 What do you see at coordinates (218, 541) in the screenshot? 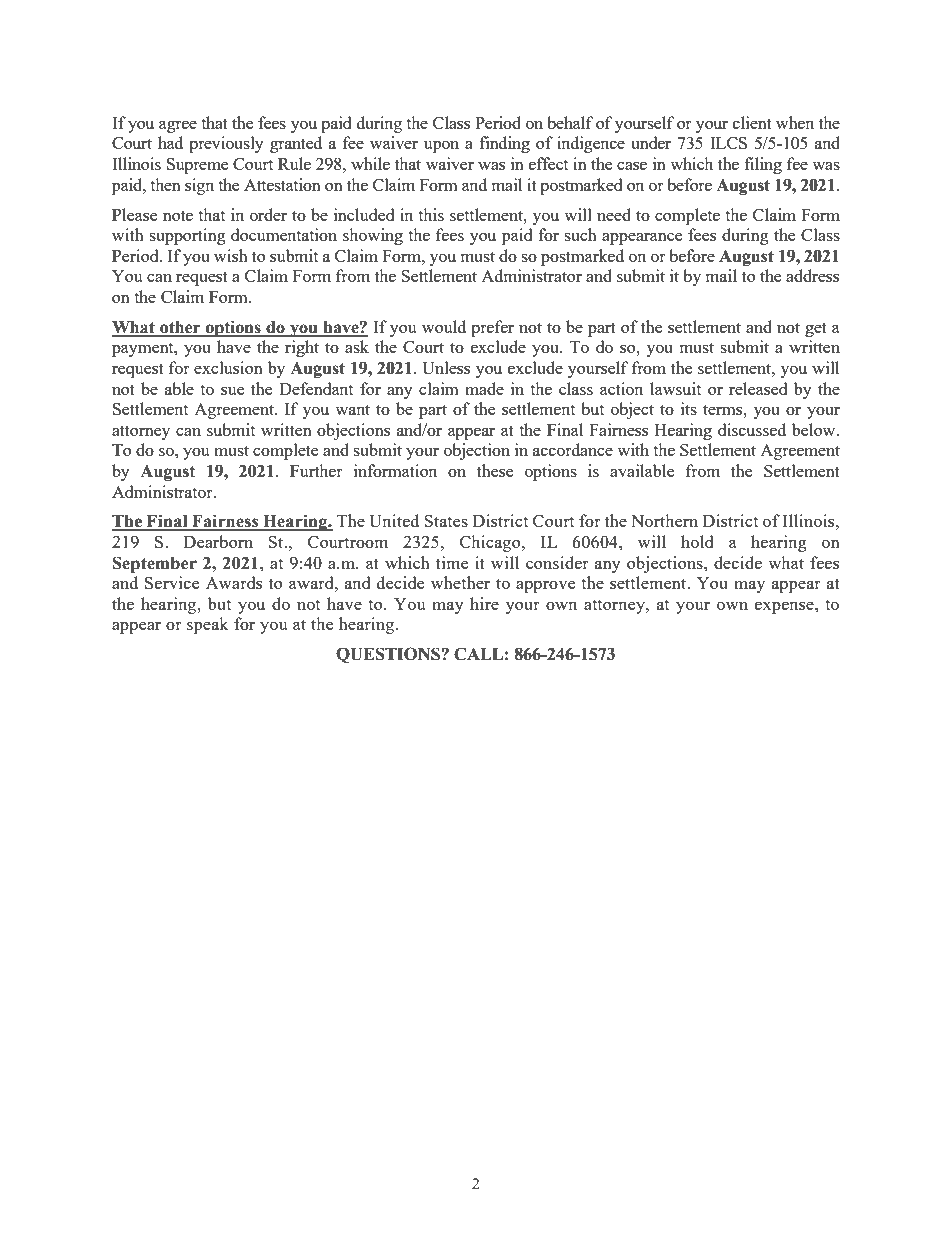
I see `Dearborn` at bounding box center [218, 541].
